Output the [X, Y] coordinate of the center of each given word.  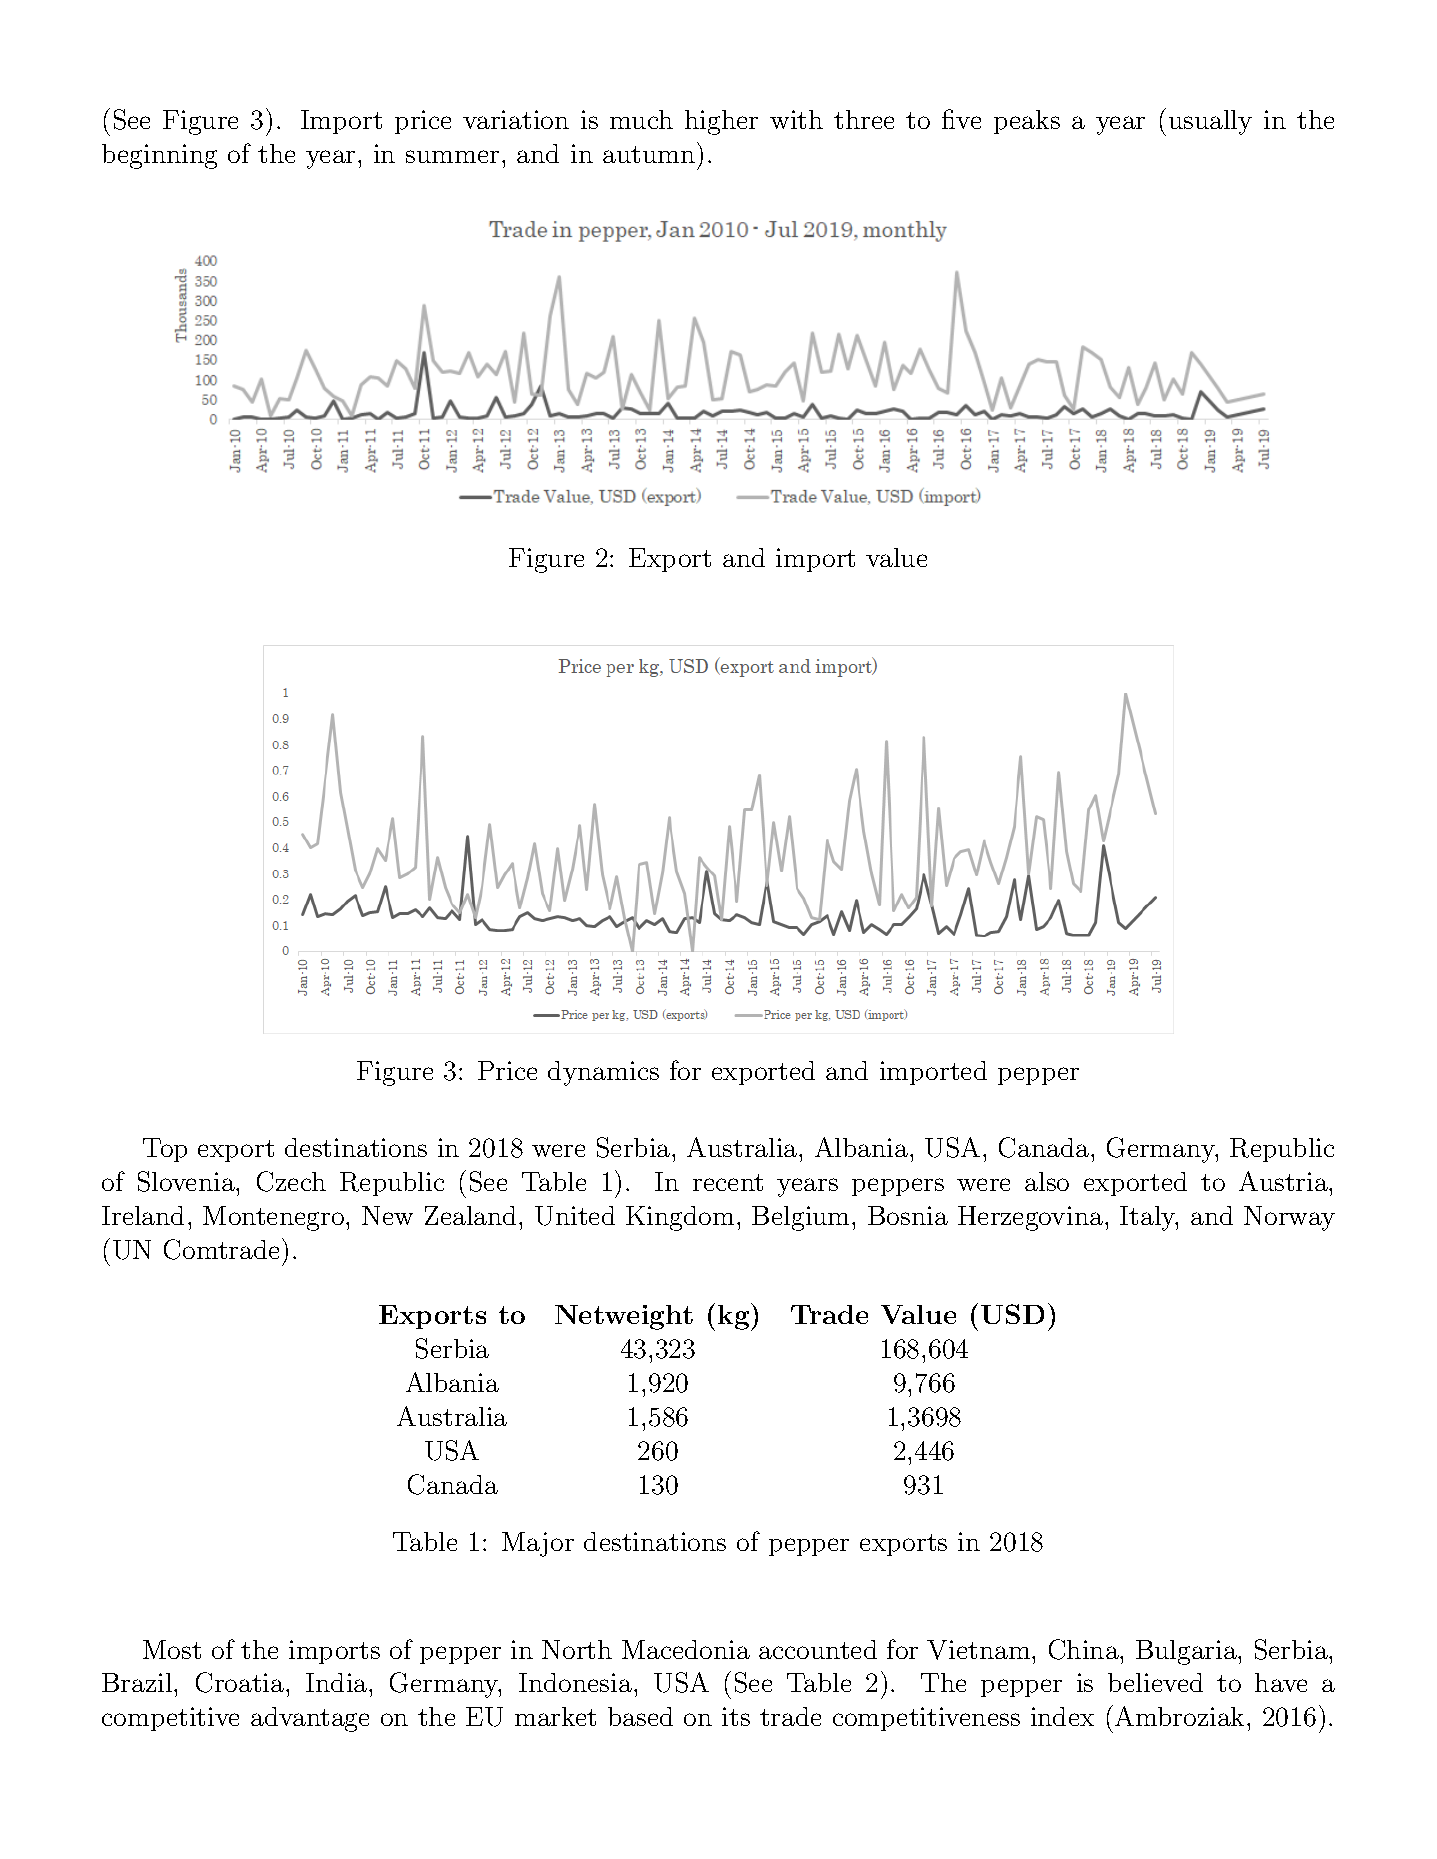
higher [721, 122]
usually [1210, 122]
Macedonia [686, 1649]
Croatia [241, 1682]
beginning [159, 156]
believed [1155, 1682]
